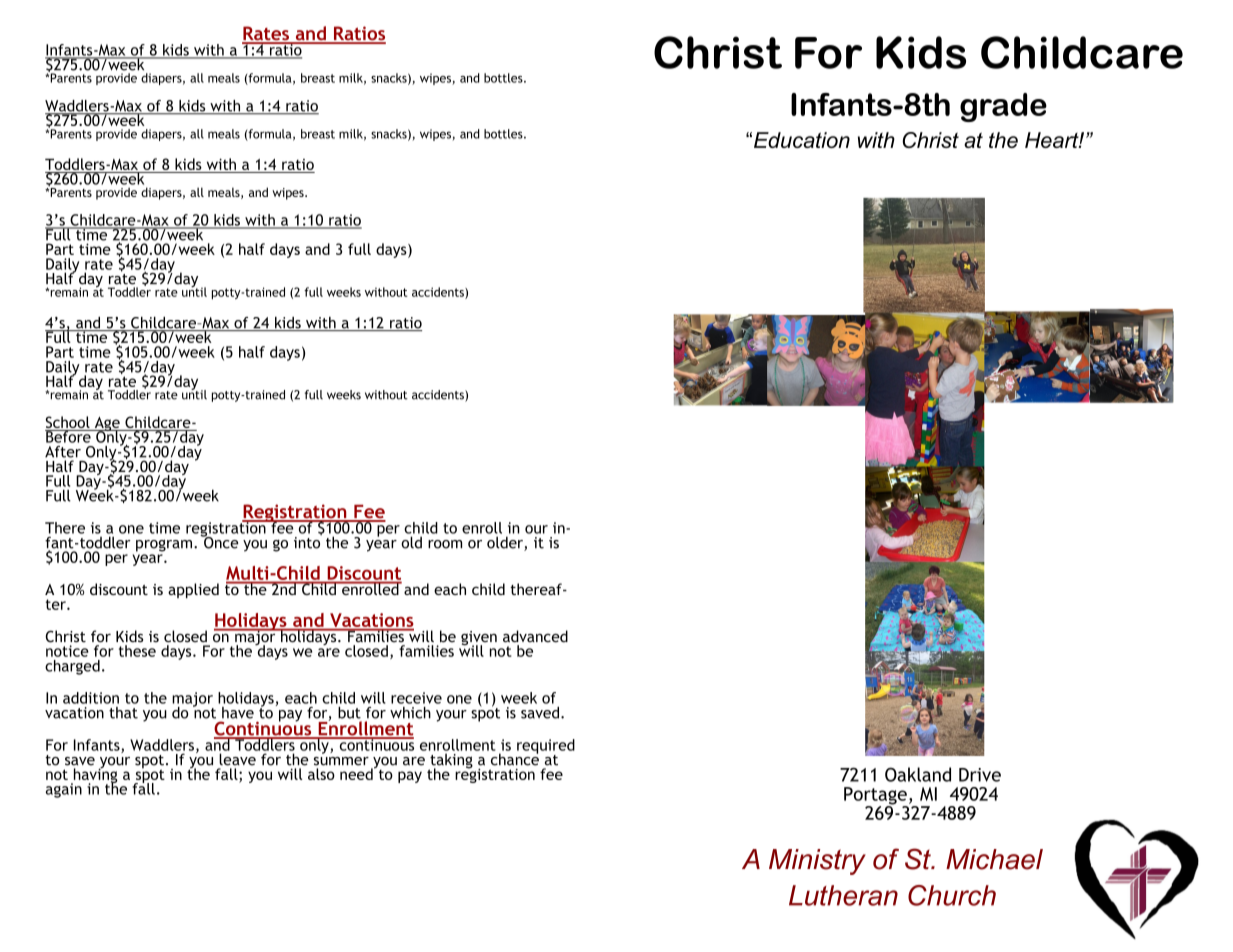 The image size is (1233, 952). Describe the element at coordinates (68, 423) in the screenshot. I see `School` at that location.
